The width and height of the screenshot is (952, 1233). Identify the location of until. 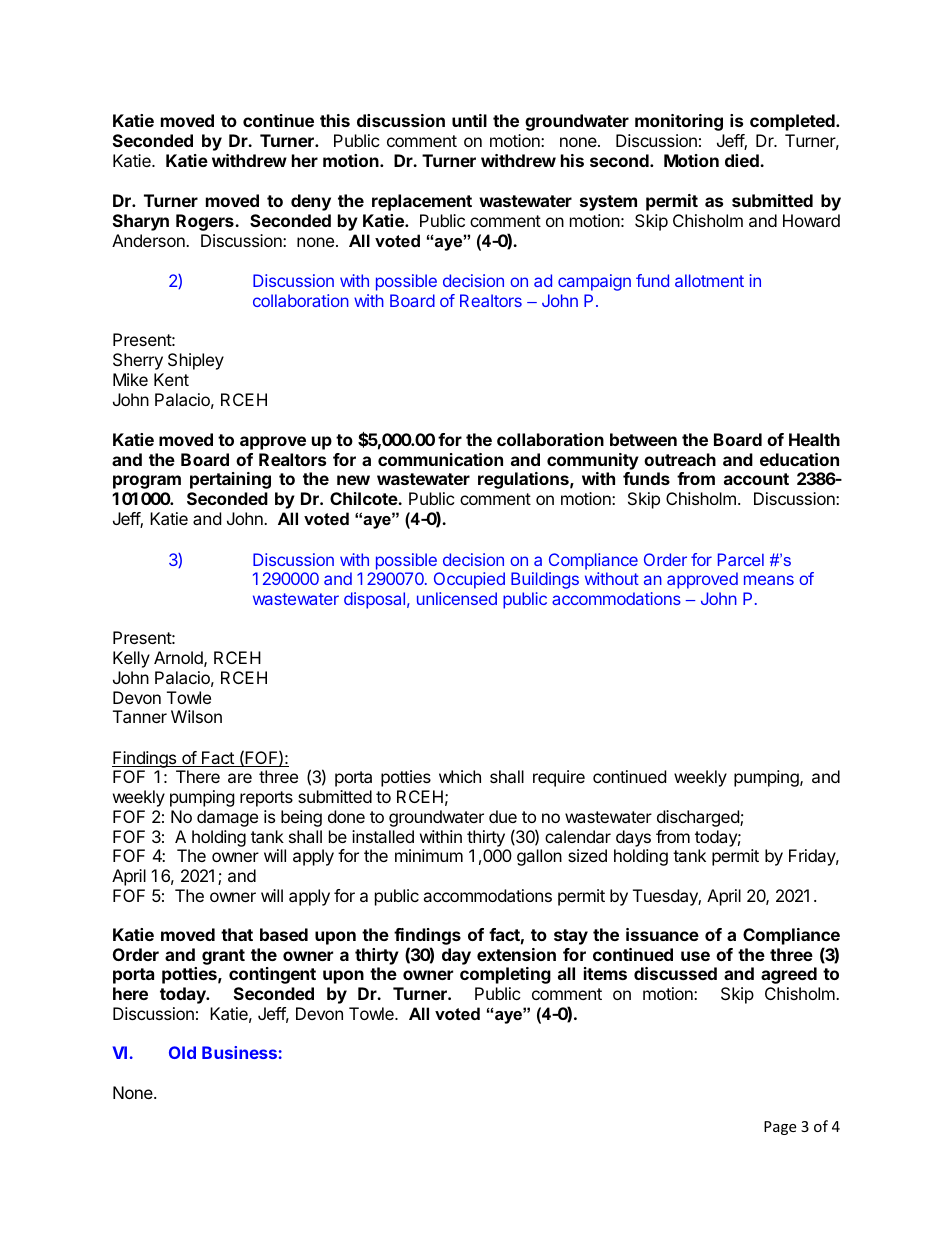
(469, 120).
